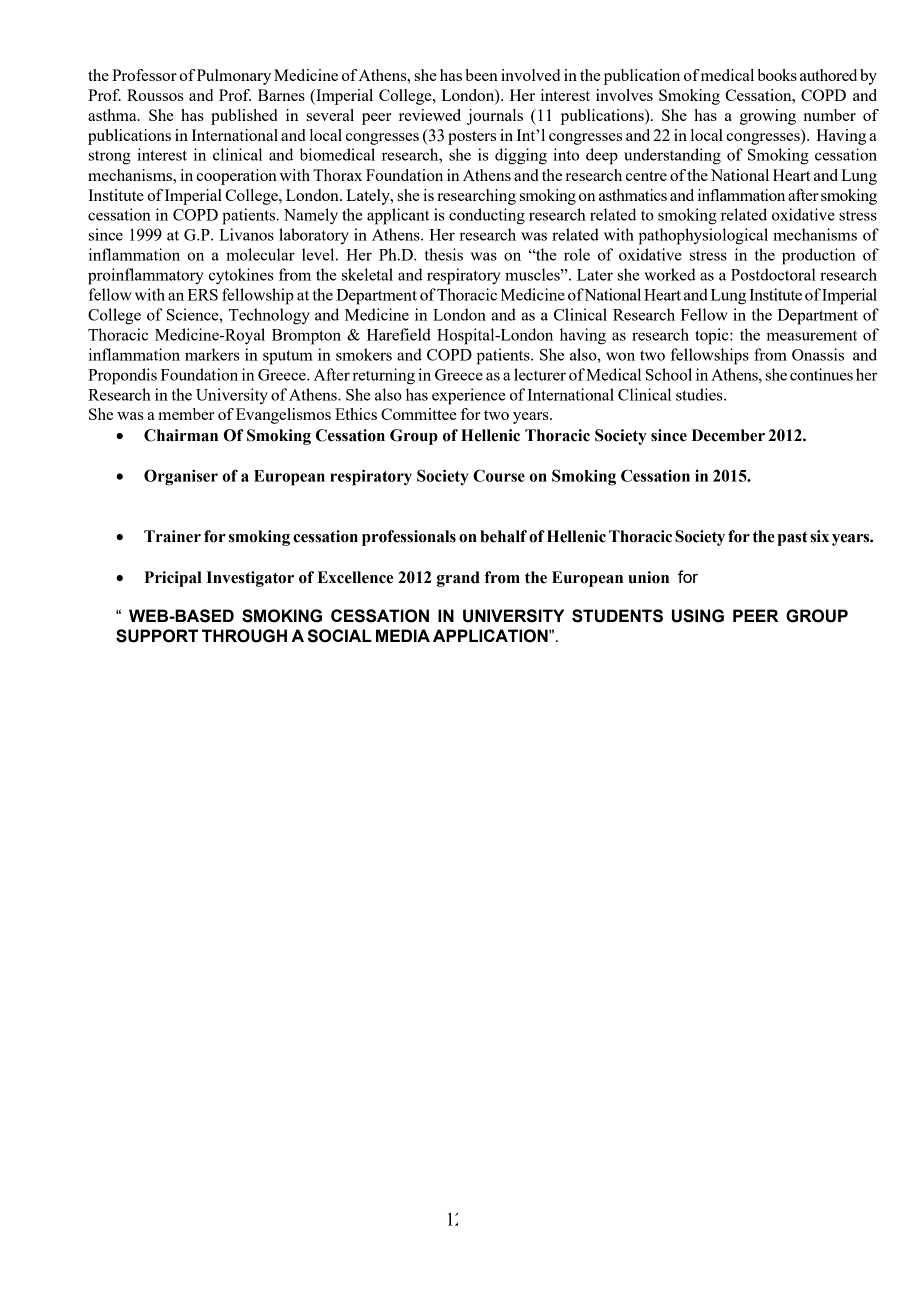 This image has height=1307, width=924. What do you see at coordinates (212, 354) in the image?
I see `markers` at bounding box center [212, 354].
